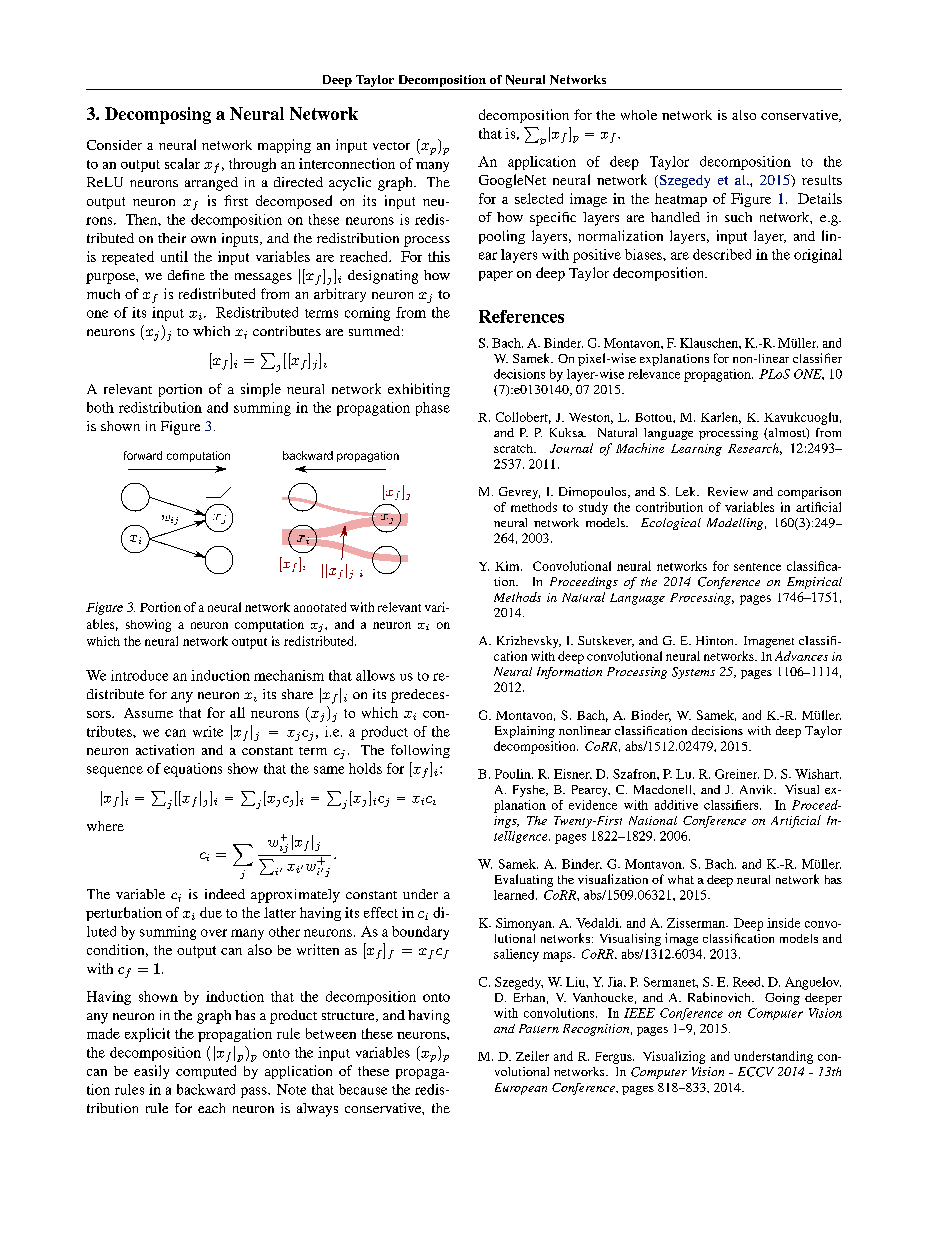 The height and width of the page is (1233, 952). Describe the element at coordinates (206, 1072) in the page. I see `computed` at that location.
